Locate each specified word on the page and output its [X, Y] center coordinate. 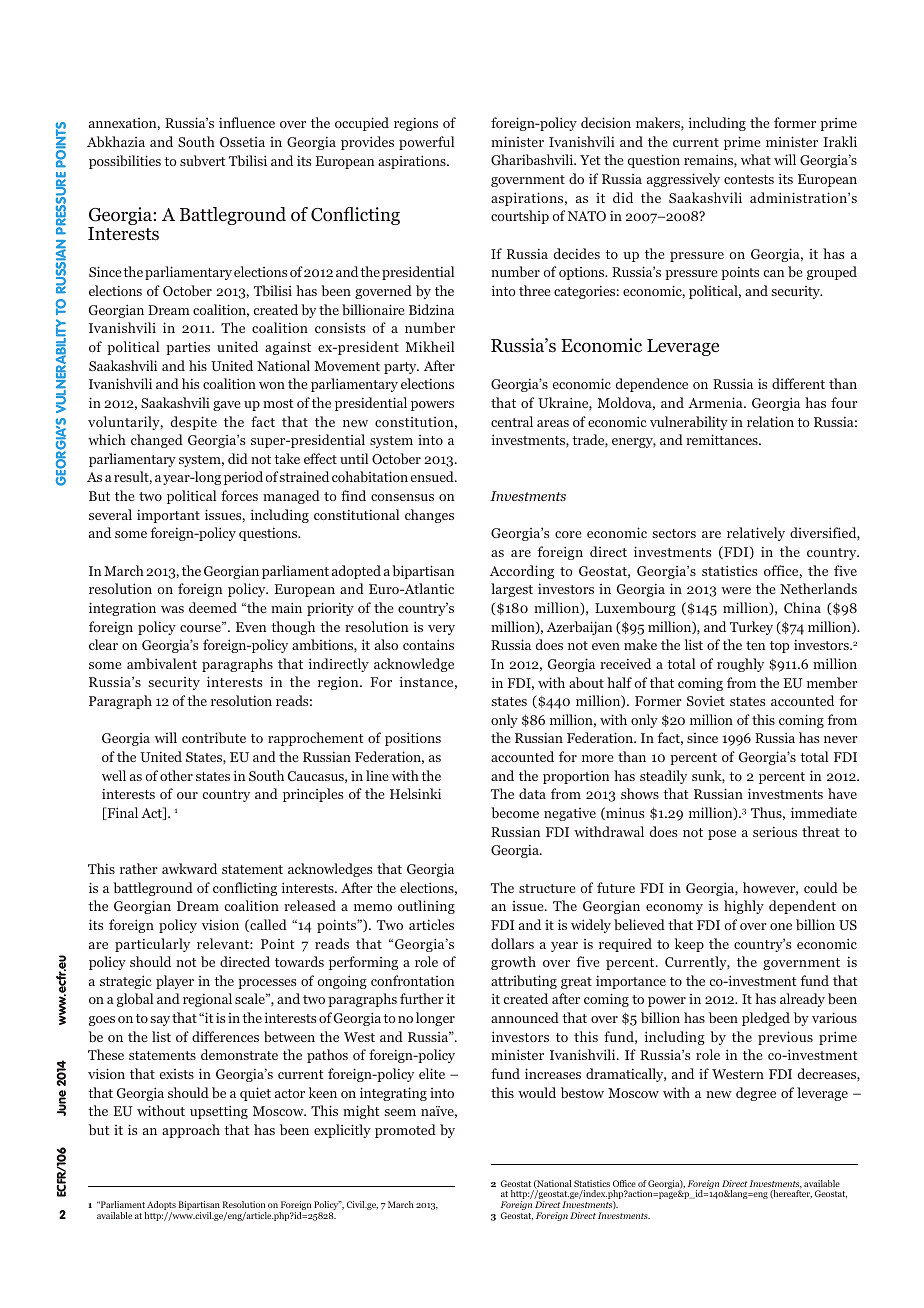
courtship [520, 217]
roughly [740, 665]
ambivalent [162, 663]
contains [428, 644]
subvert [202, 160]
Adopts [161, 1207]
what [756, 159]
